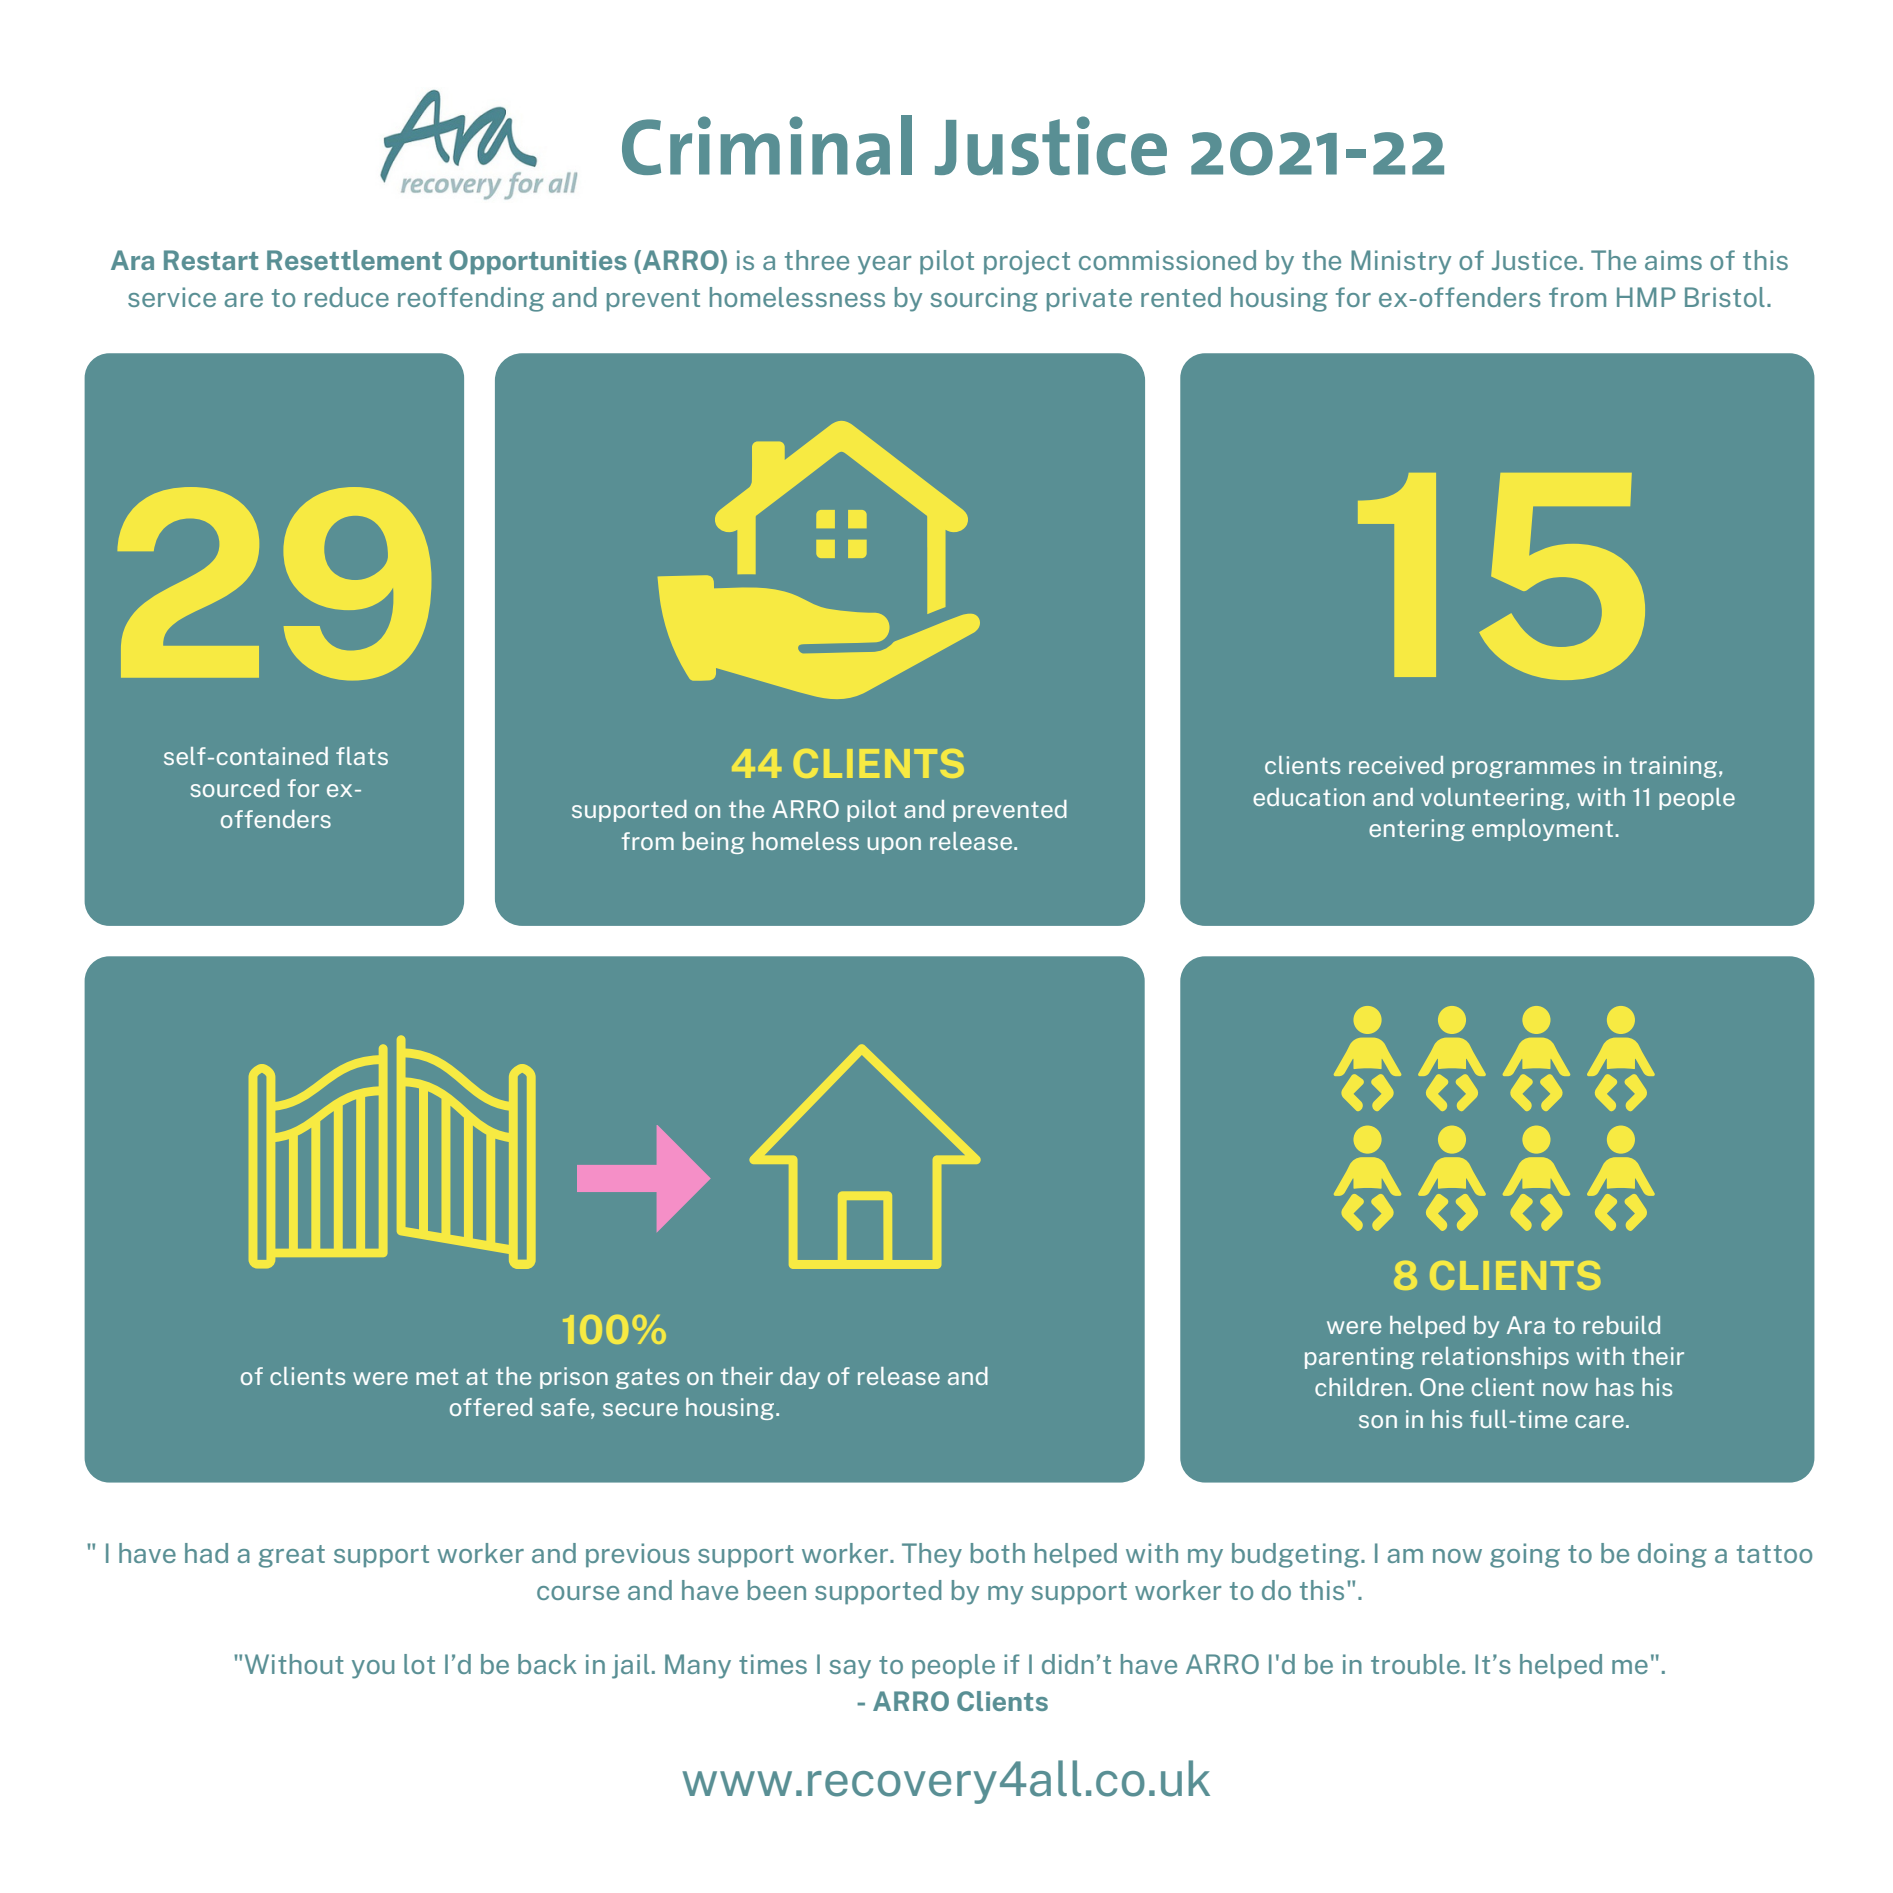 The width and height of the screenshot is (1893, 1893). What do you see at coordinates (1621, 1325) in the screenshot?
I see `rebuild` at bounding box center [1621, 1325].
